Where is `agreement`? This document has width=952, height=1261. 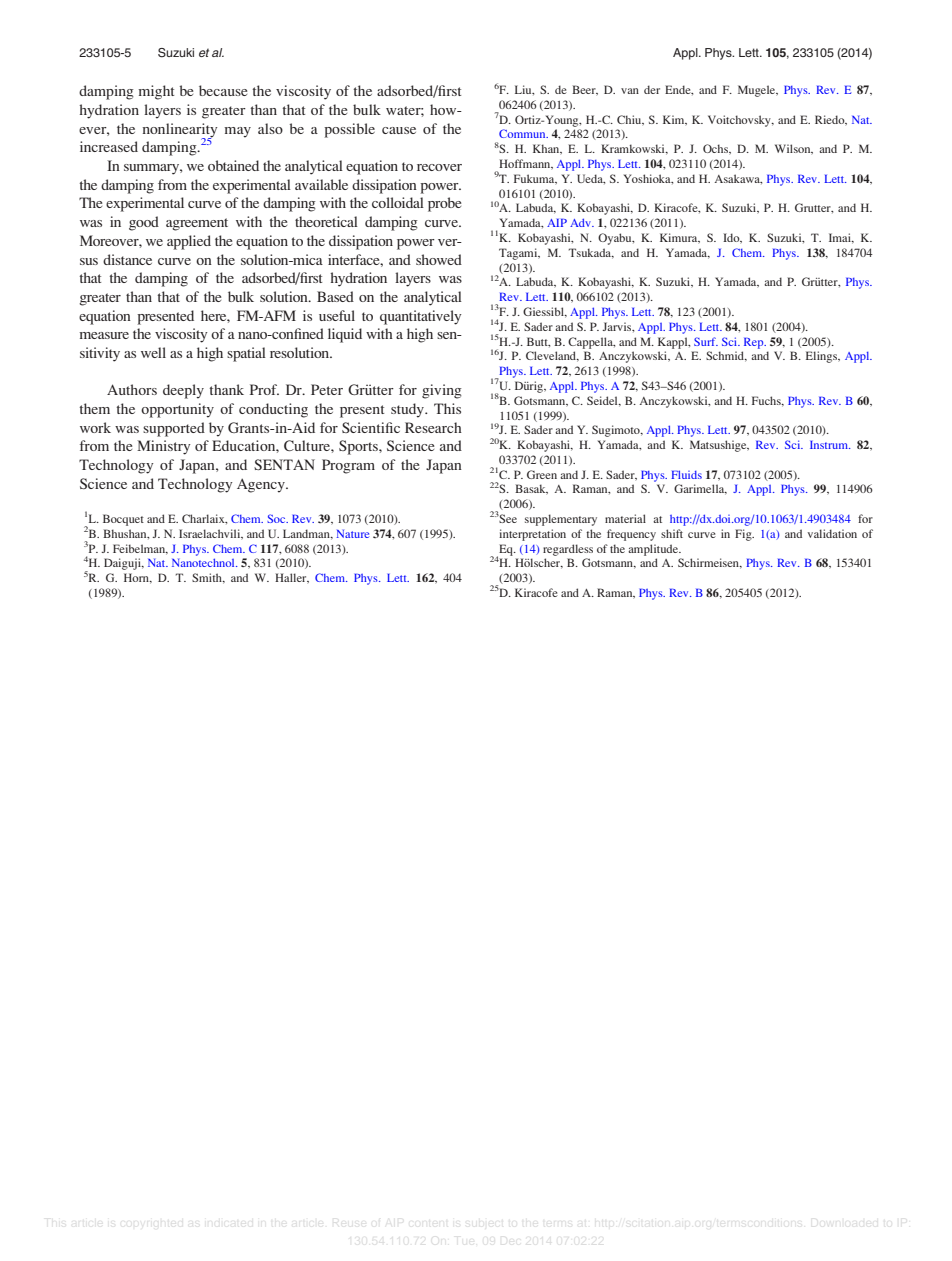
agreement is located at coordinates (197, 224).
